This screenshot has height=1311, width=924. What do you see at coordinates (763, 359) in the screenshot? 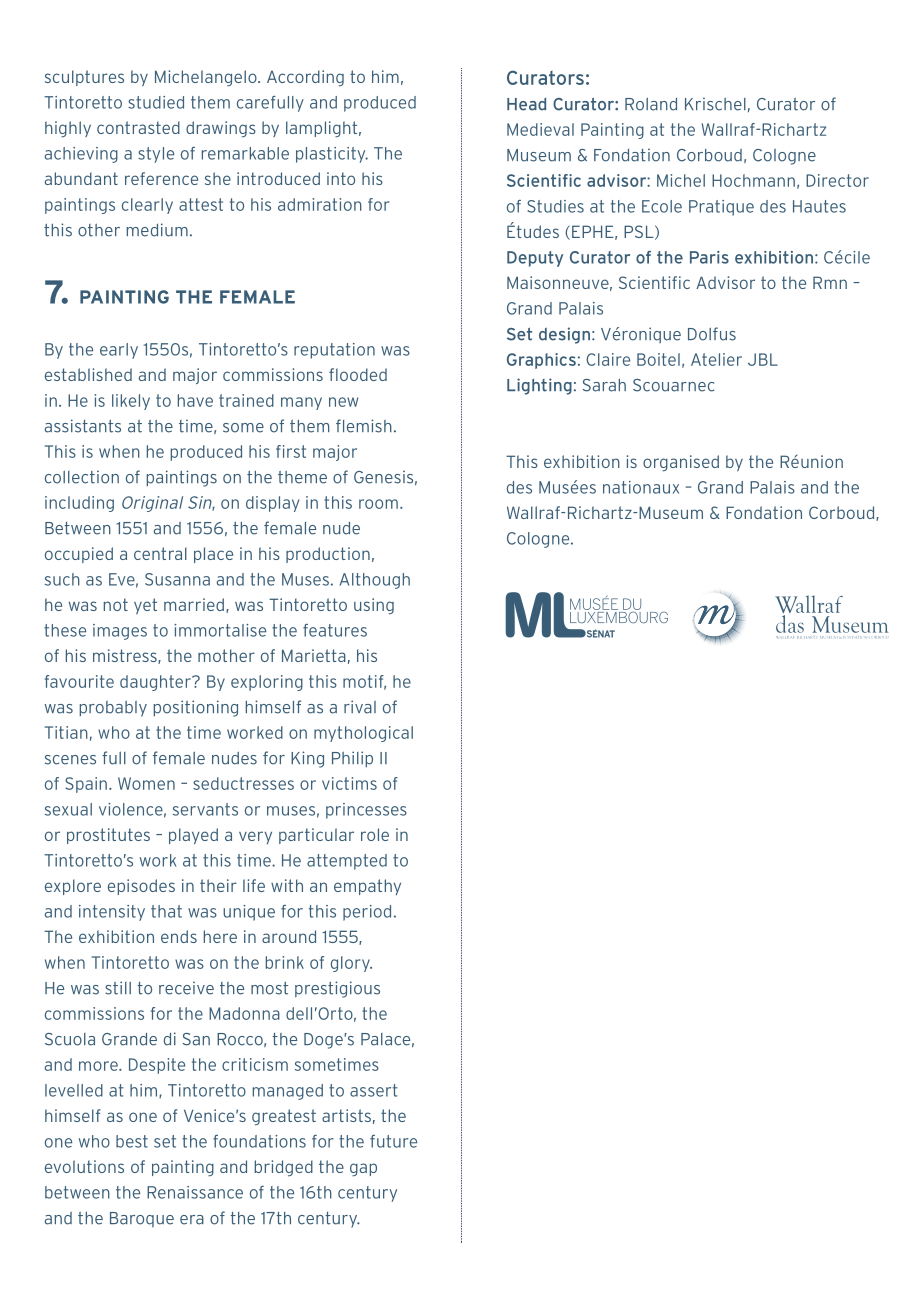
I see `JBL` at bounding box center [763, 359].
